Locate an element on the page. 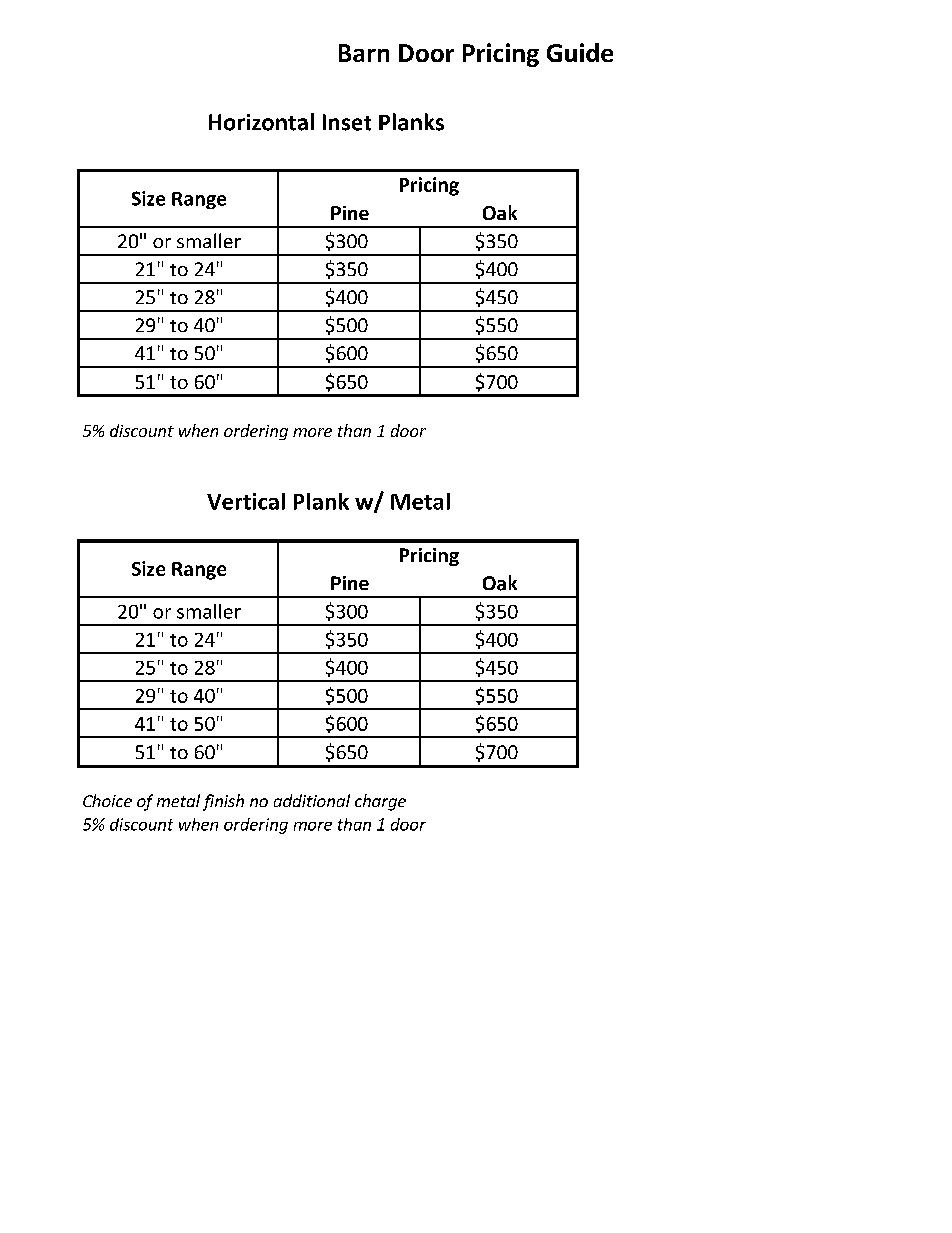  Choice is located at coordinates (107, 800).
